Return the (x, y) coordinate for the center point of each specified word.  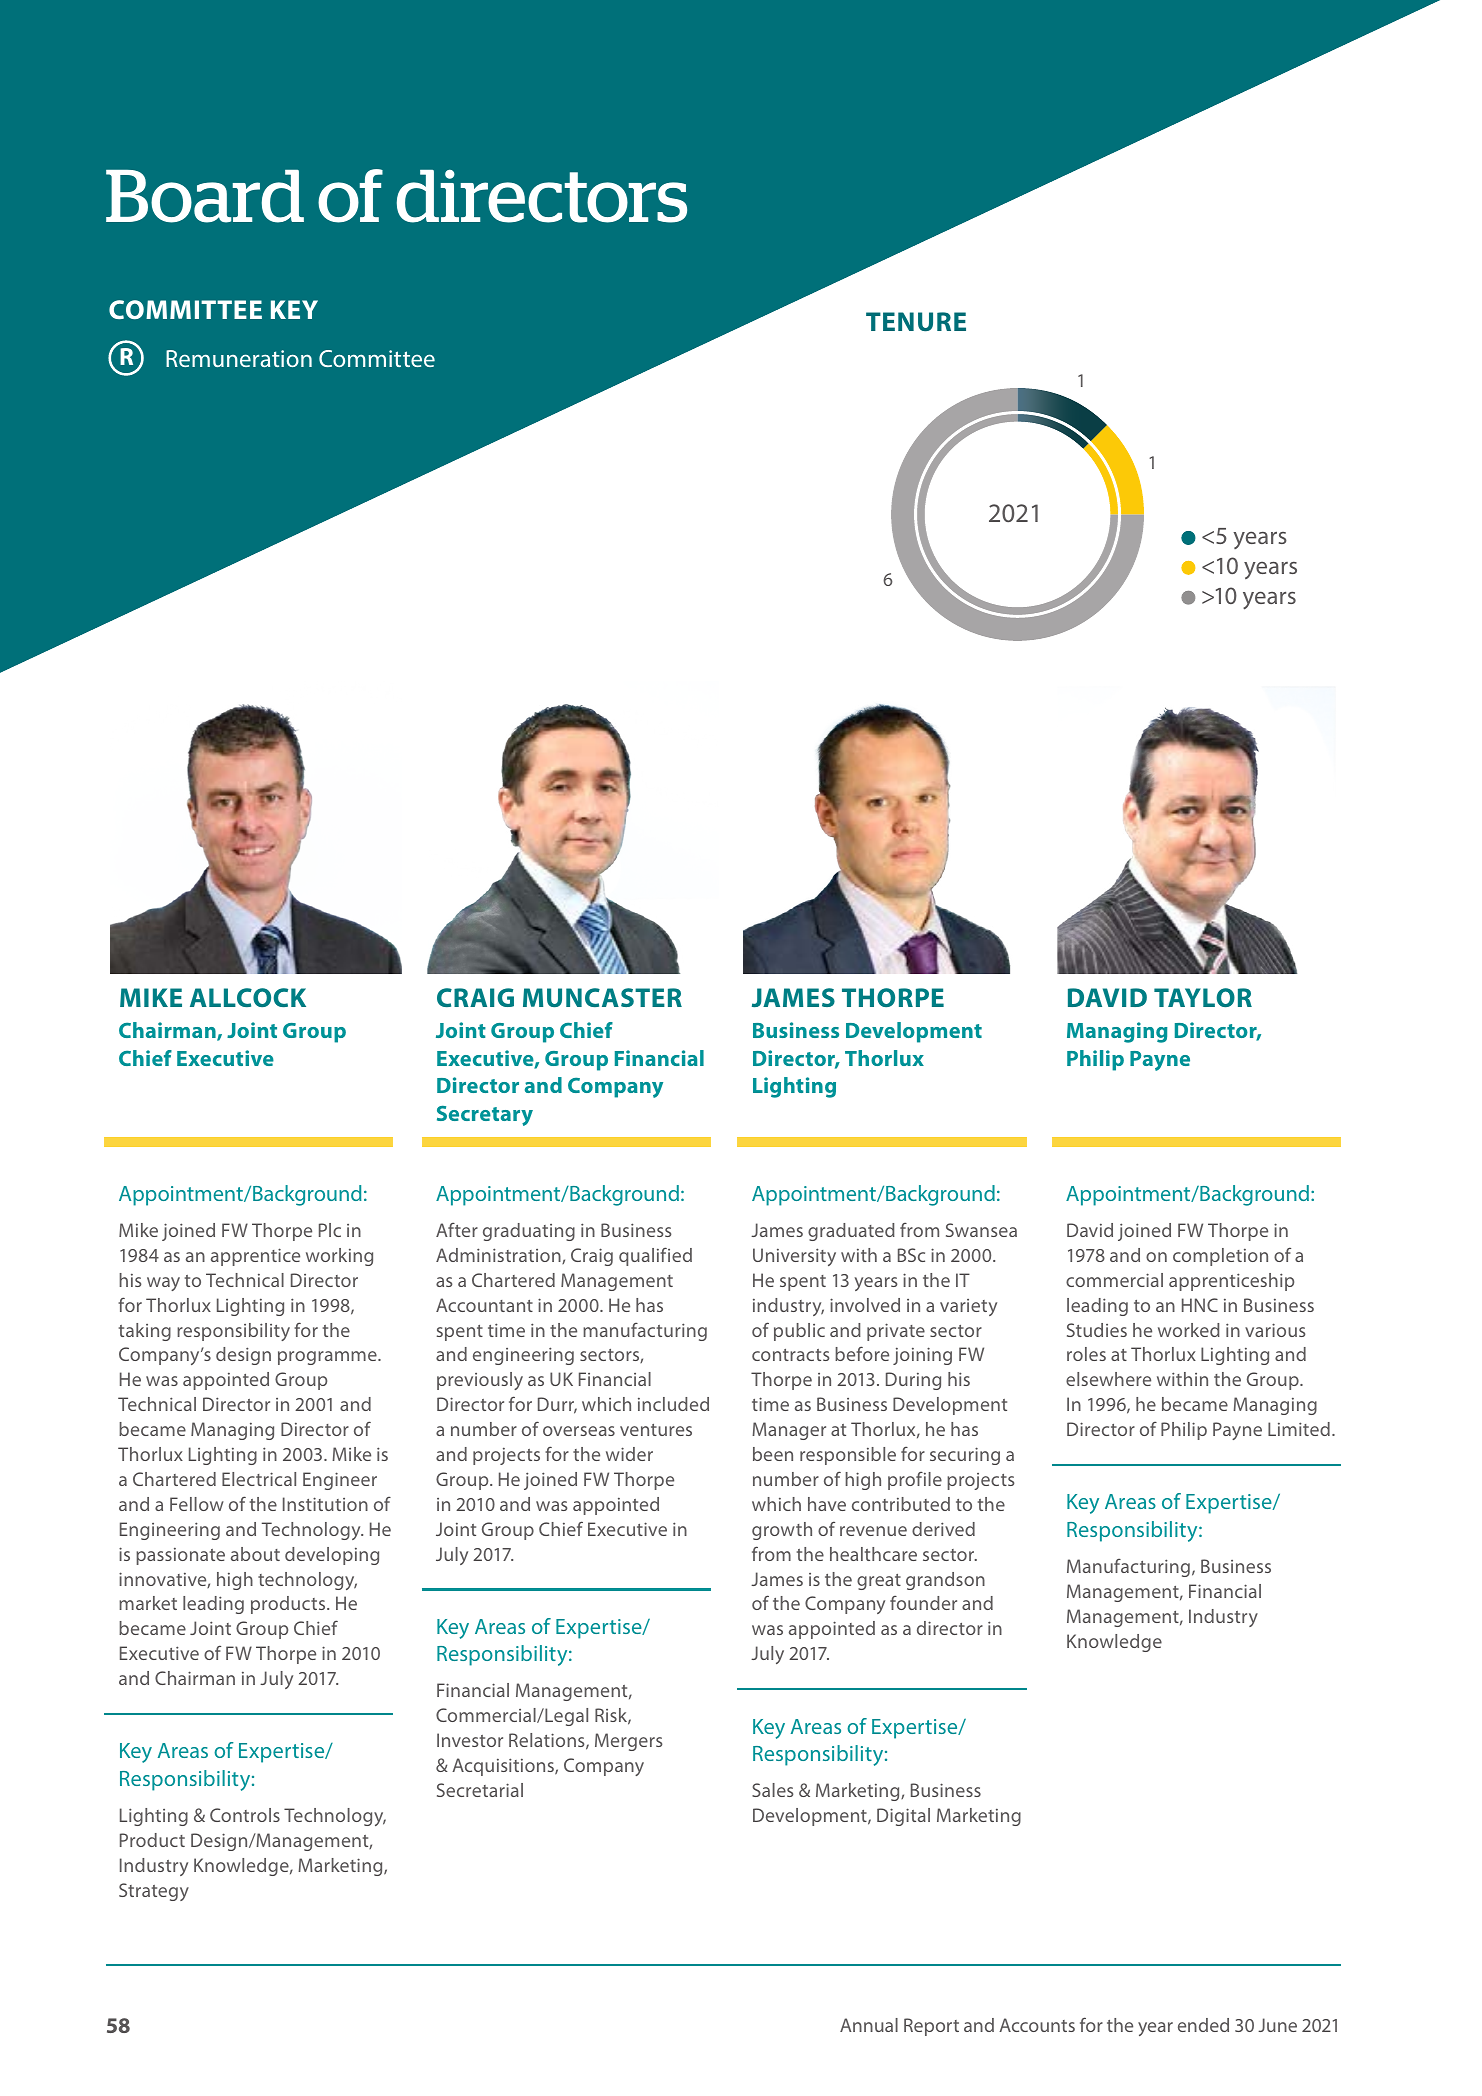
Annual (869, 2025)
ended (1203, 2025)
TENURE (916, 322)
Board (205, 196)
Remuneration (239, 358)
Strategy (154, 1892)
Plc (330, 1230)
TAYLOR (1203, 997)
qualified (655, 1256)
